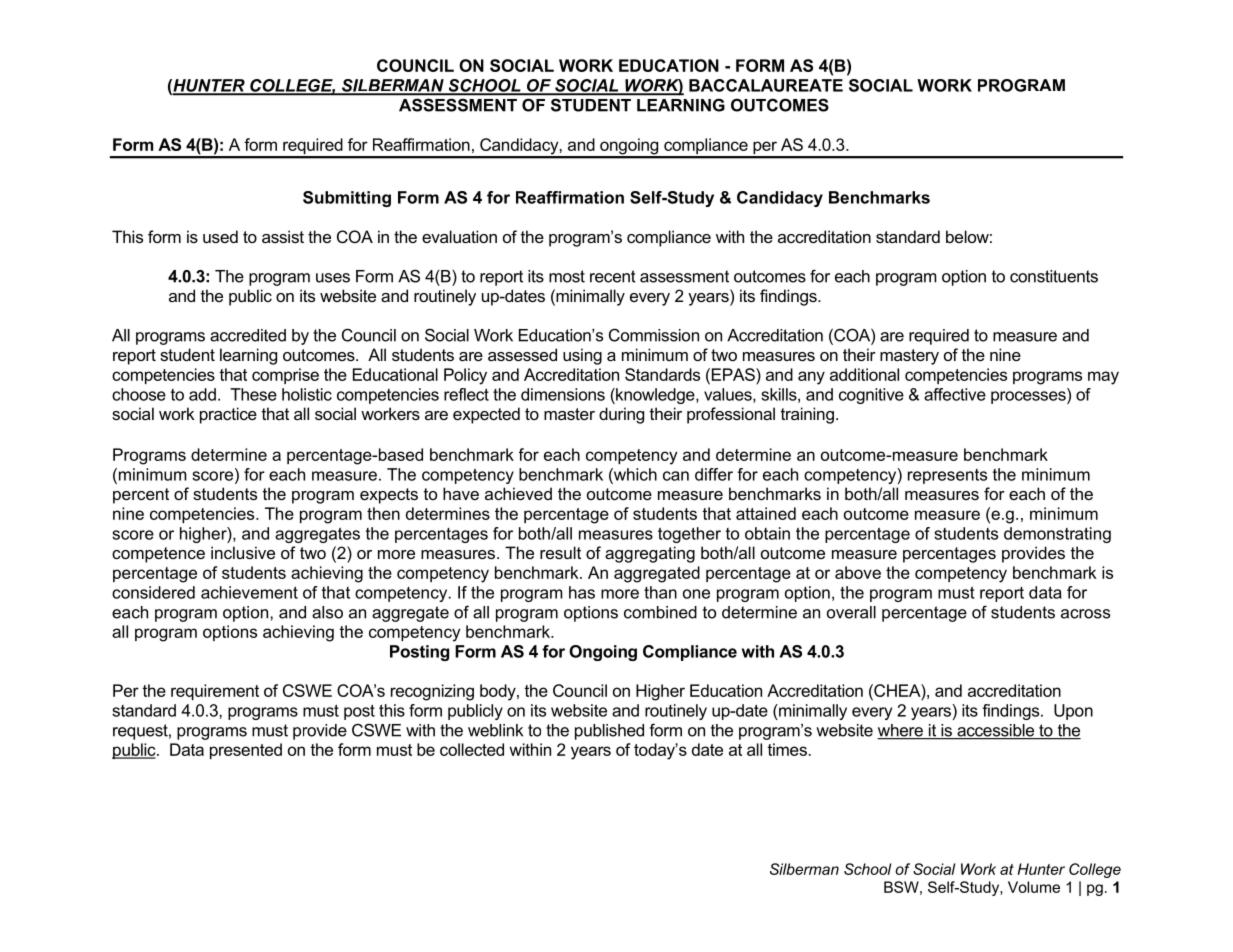 Image resolution: width=1233 pixels, height=952 pixels. Describe the element at coordinates (766, 85) in the screenshot. I see `BACCALAUREATE` at that location.
